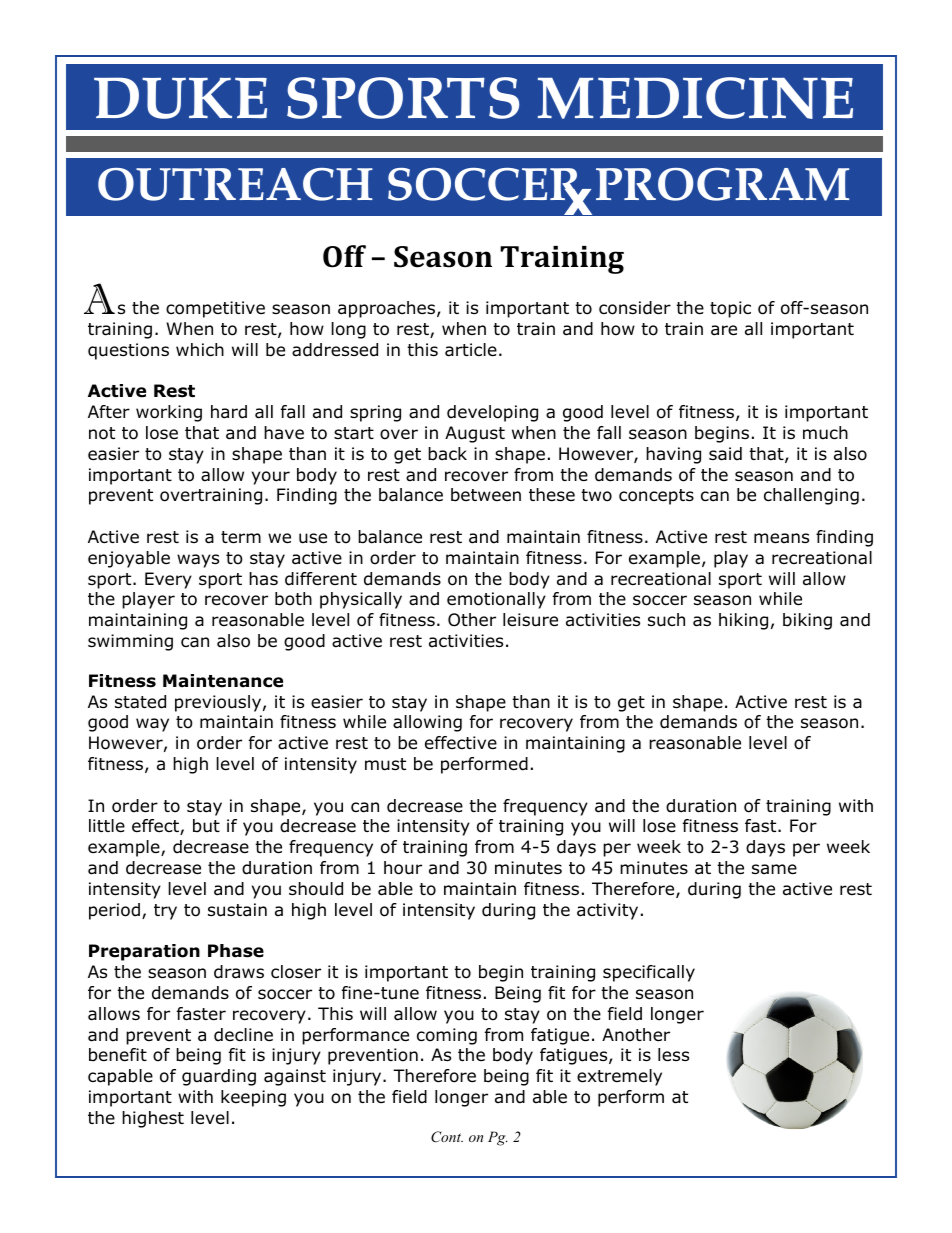  I want to click on are, so click(724, 330).
